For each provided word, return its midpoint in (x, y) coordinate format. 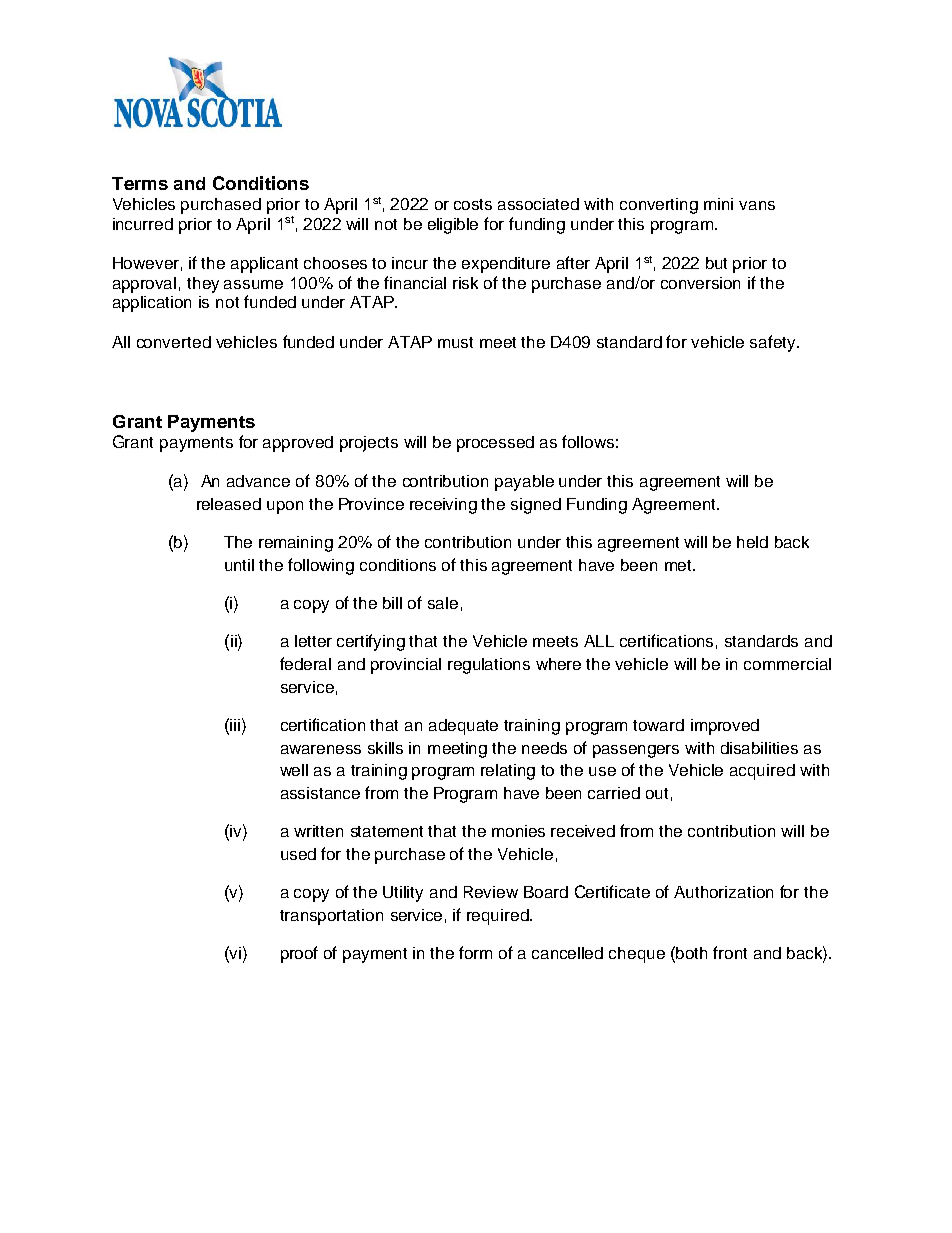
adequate (463, 727)
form (475, 952)
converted (174, 342)
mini (718, 204)
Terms (140, 183)
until (239, 565)
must (455, 342)
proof (299, 954)
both (691, 953)
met (680, 565)
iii (234, 724)
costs (473, 204)
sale (443, 603)
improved (725, 727)
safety (774, 343)
